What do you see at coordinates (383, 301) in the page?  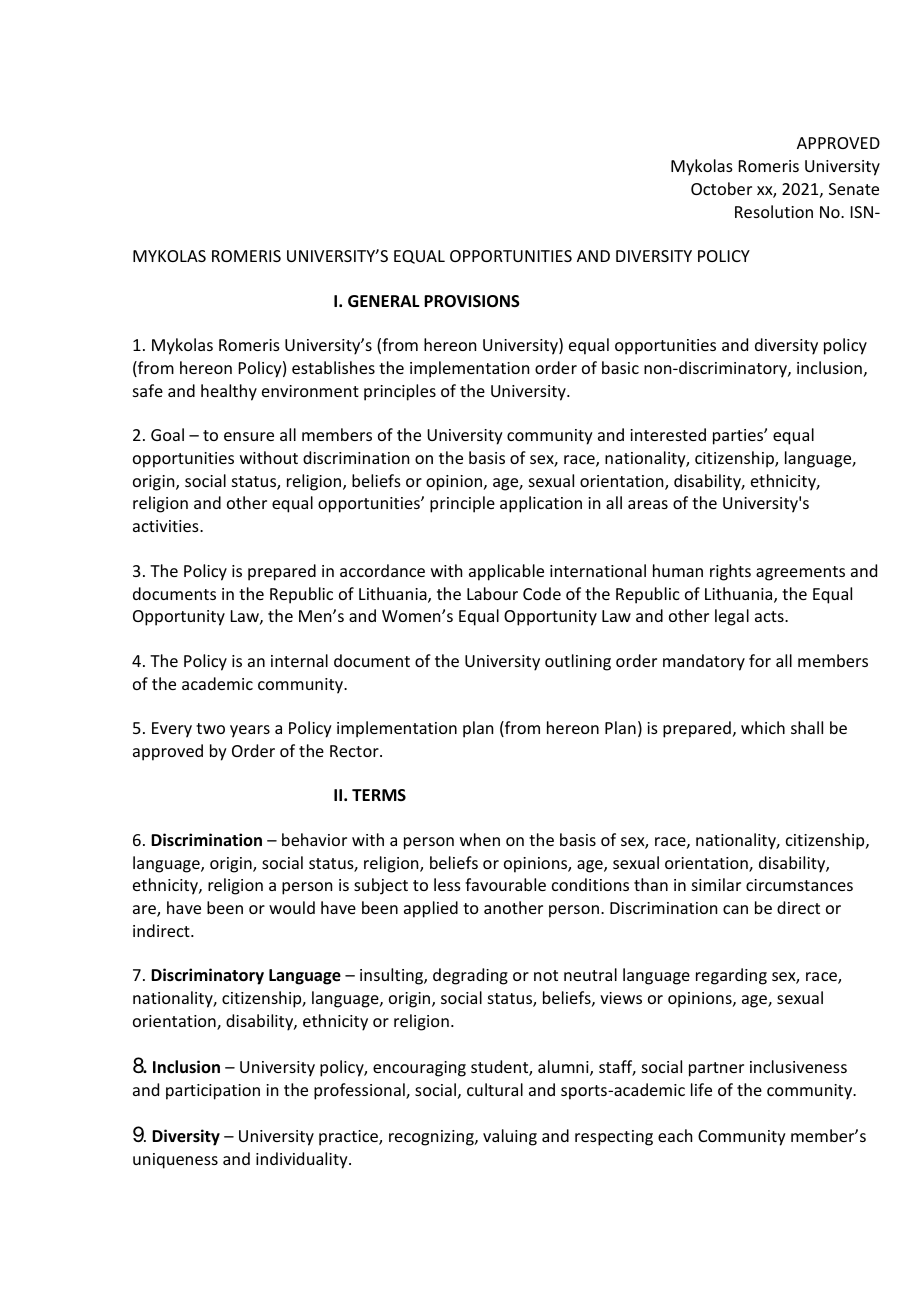 I see `GENERAL` at bounding box center [383, 301].
